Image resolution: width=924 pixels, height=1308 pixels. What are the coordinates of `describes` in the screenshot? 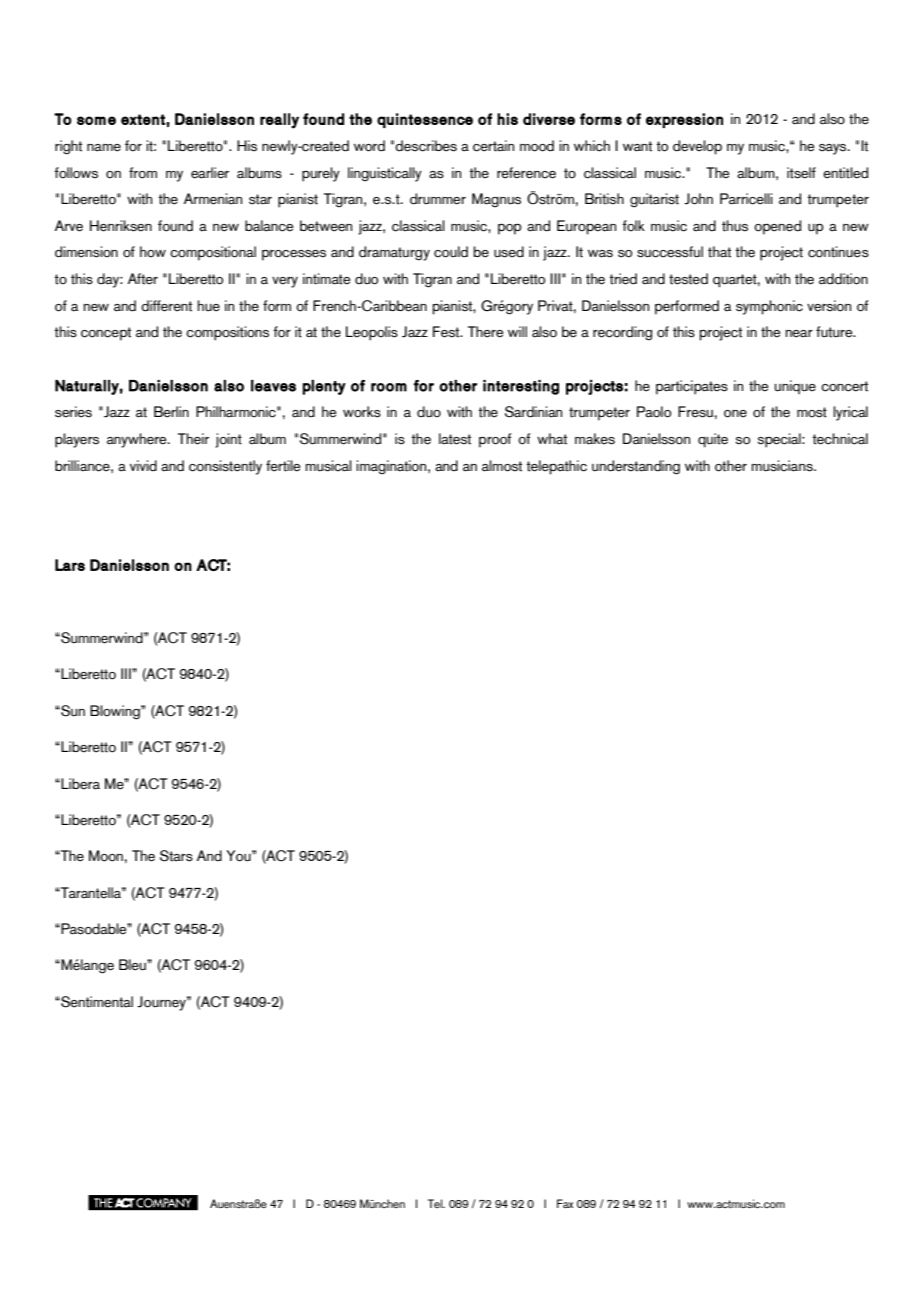 It's located at (426, 146).
